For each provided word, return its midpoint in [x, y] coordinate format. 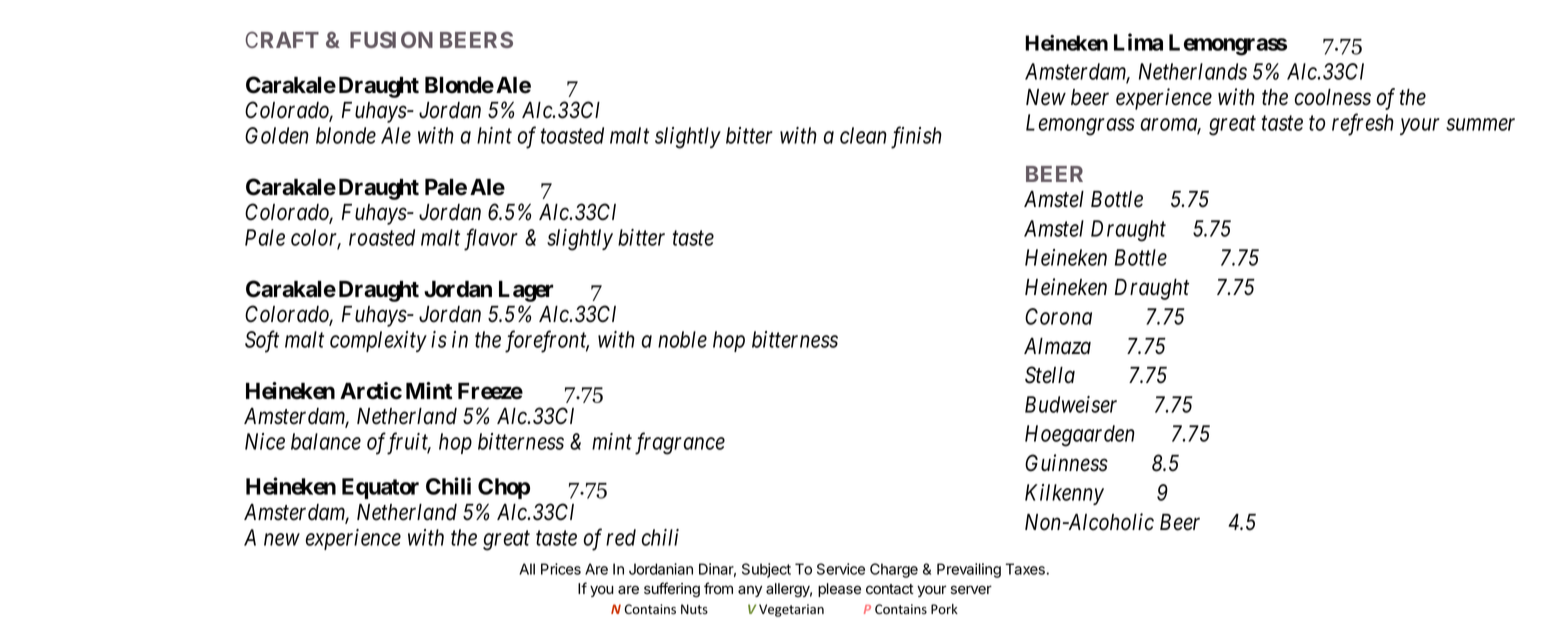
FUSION [391, 39]
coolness [1333, 97]
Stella [1050, 375]
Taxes [1025, 569]
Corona [1058, 316]
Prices [561, 569]
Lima [1138, 42]
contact [890, 589]
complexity [378, 341]
